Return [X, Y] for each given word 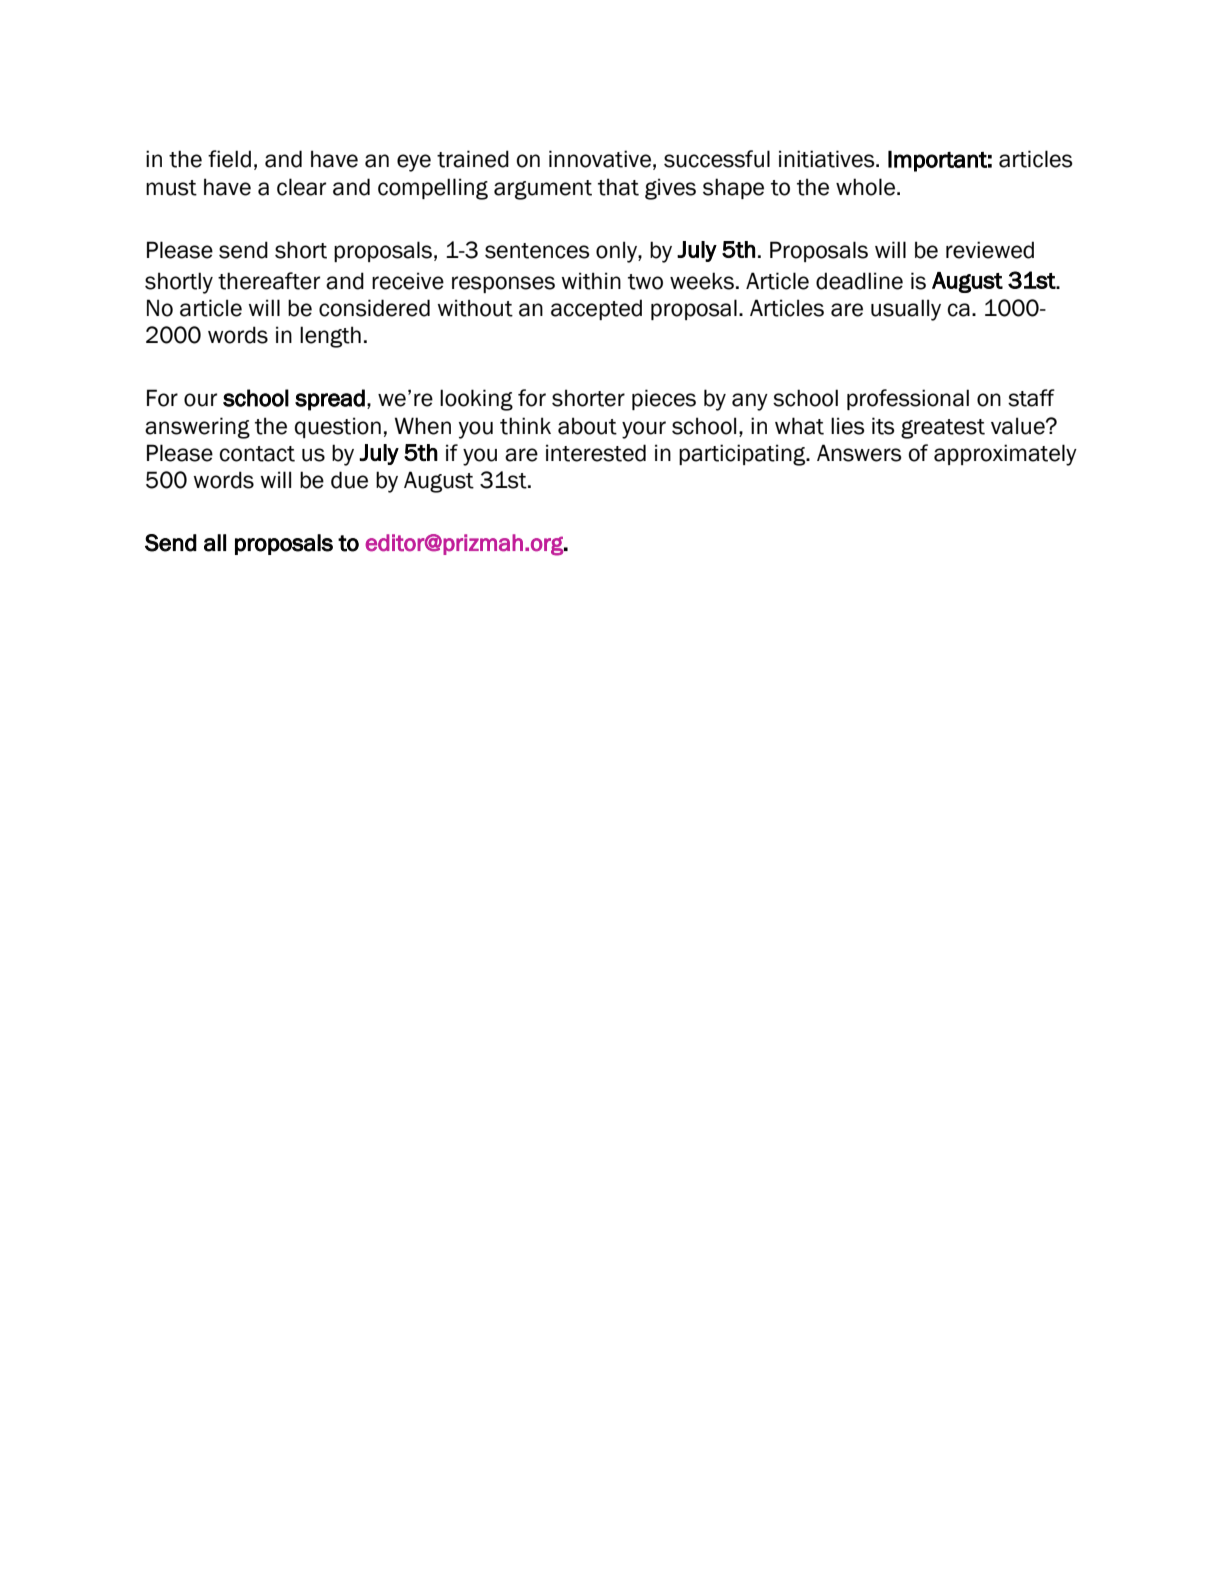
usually [906, 310]
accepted [596, 309]
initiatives [828, 159]
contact [257, 454]
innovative [600, 159]
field [229, 159]
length [330, 337]
